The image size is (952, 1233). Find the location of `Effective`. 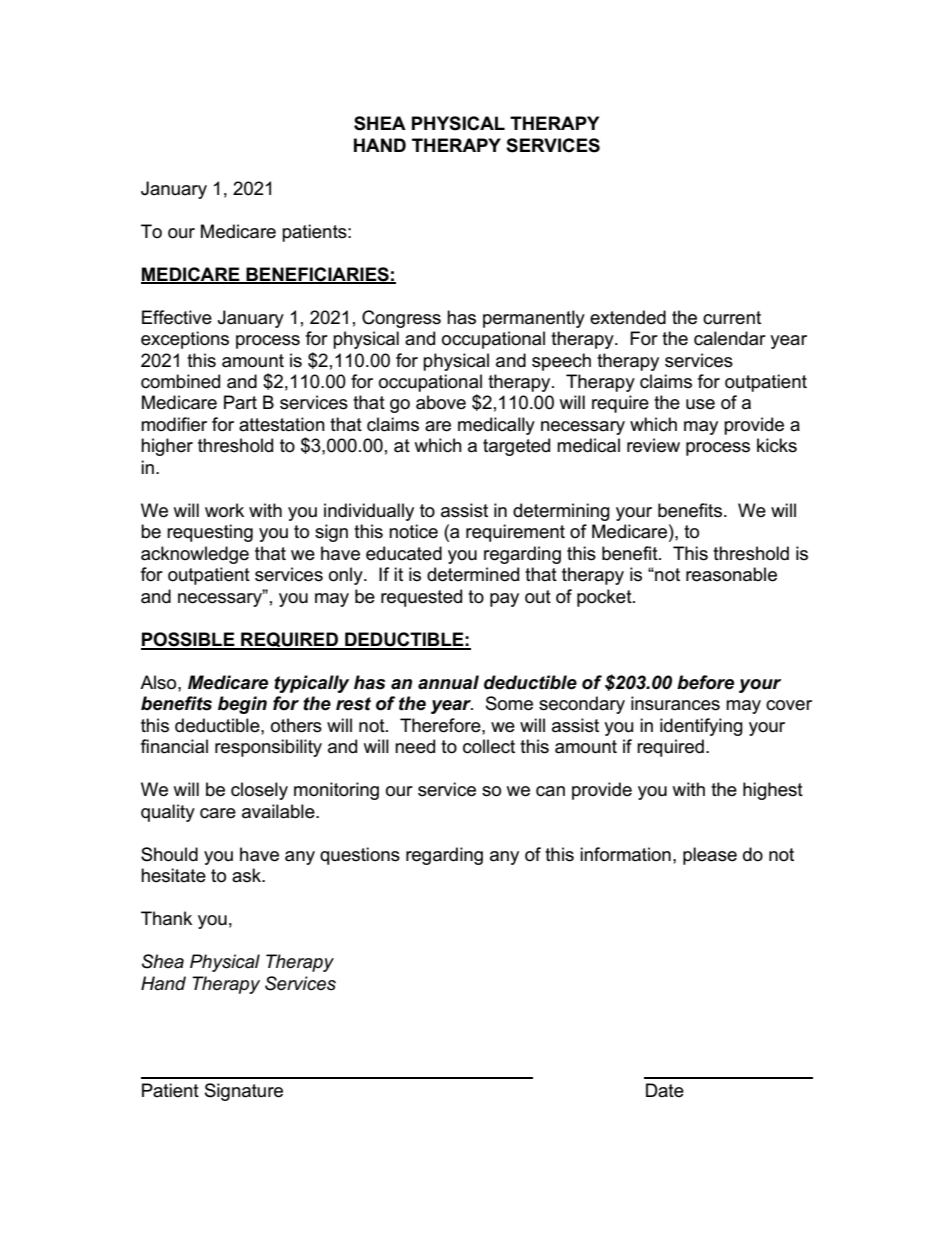

Effective is located at coordinates (177, 317).
